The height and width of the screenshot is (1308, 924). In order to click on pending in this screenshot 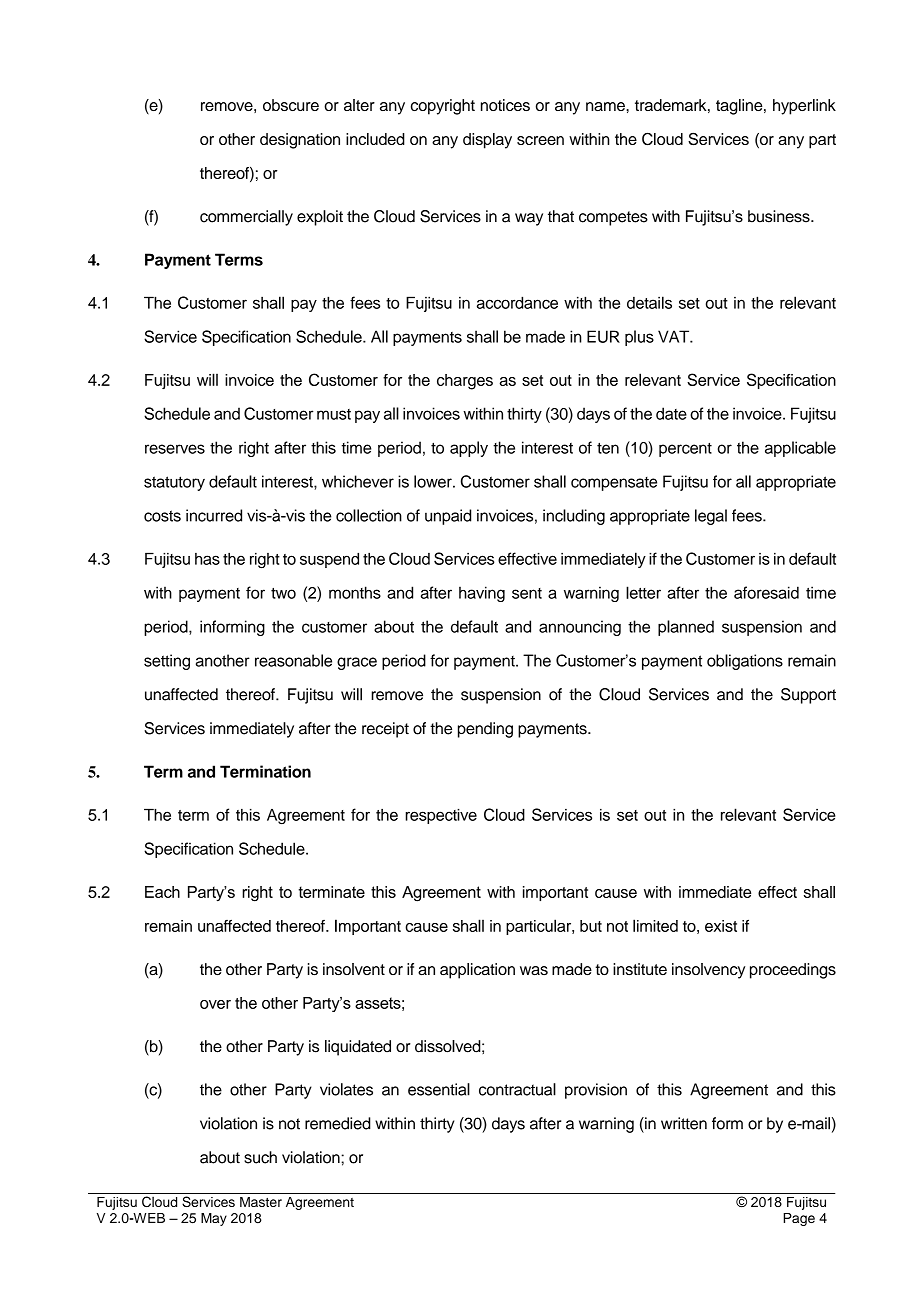, I will do `click(485, 730)`.
